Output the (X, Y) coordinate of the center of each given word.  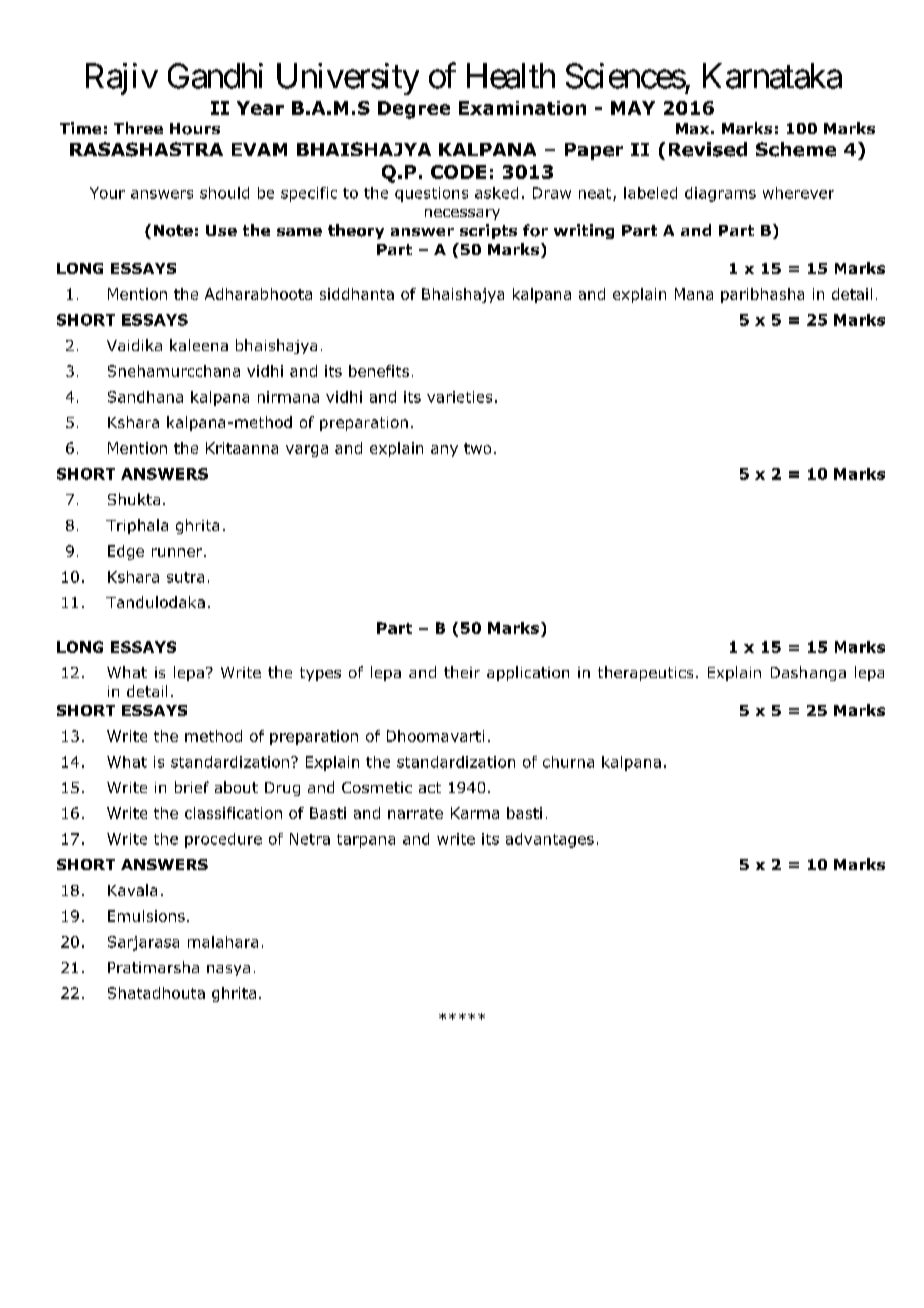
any (444, 451)
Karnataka (772, 76)
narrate (415, 813)
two (477, 448)
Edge (126, 552)
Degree (414, 110)
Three (138, 128)
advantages (550, 840)
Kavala (132, 890)
